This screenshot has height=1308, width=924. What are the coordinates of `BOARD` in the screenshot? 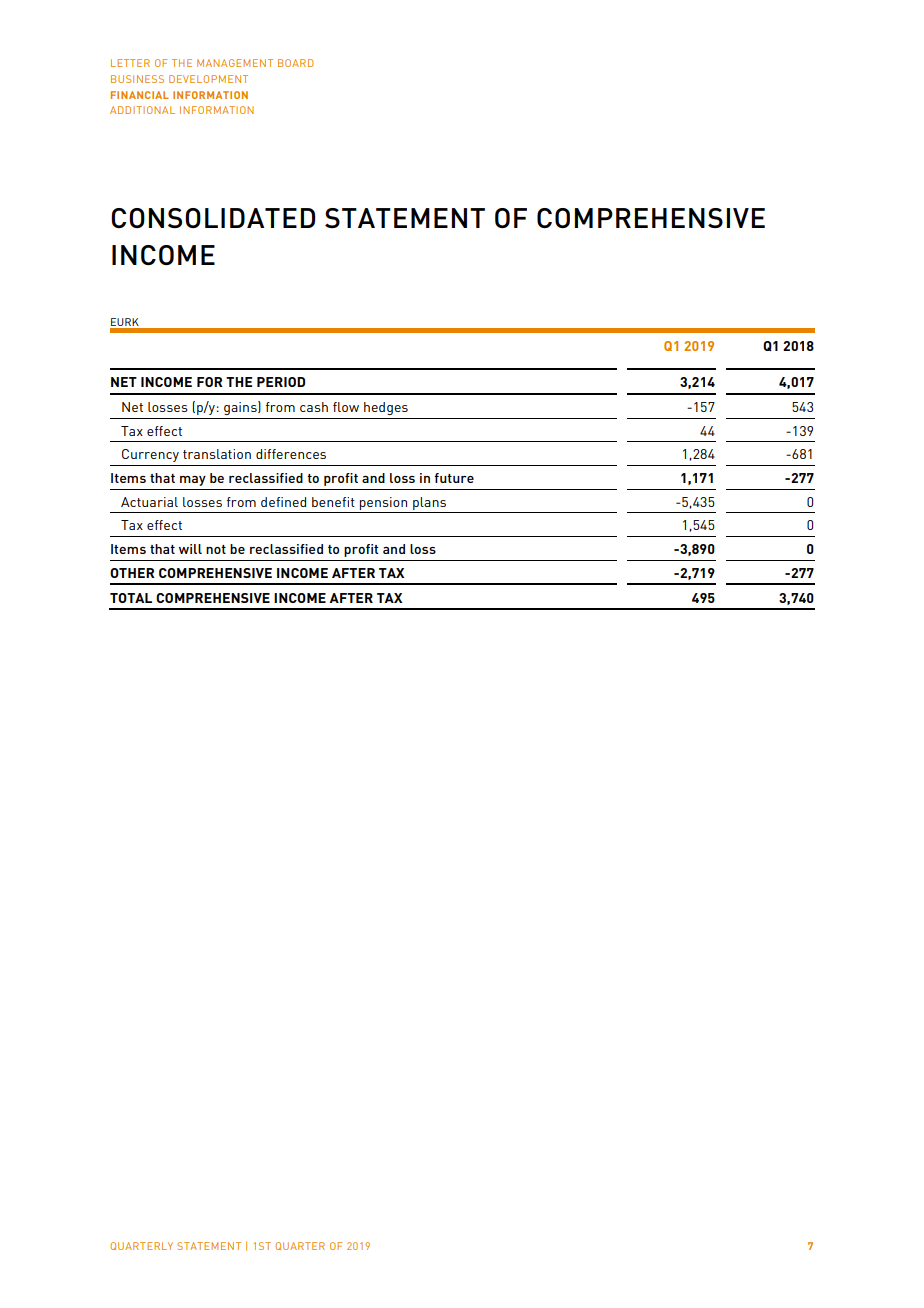 It's located at (295, 63).
